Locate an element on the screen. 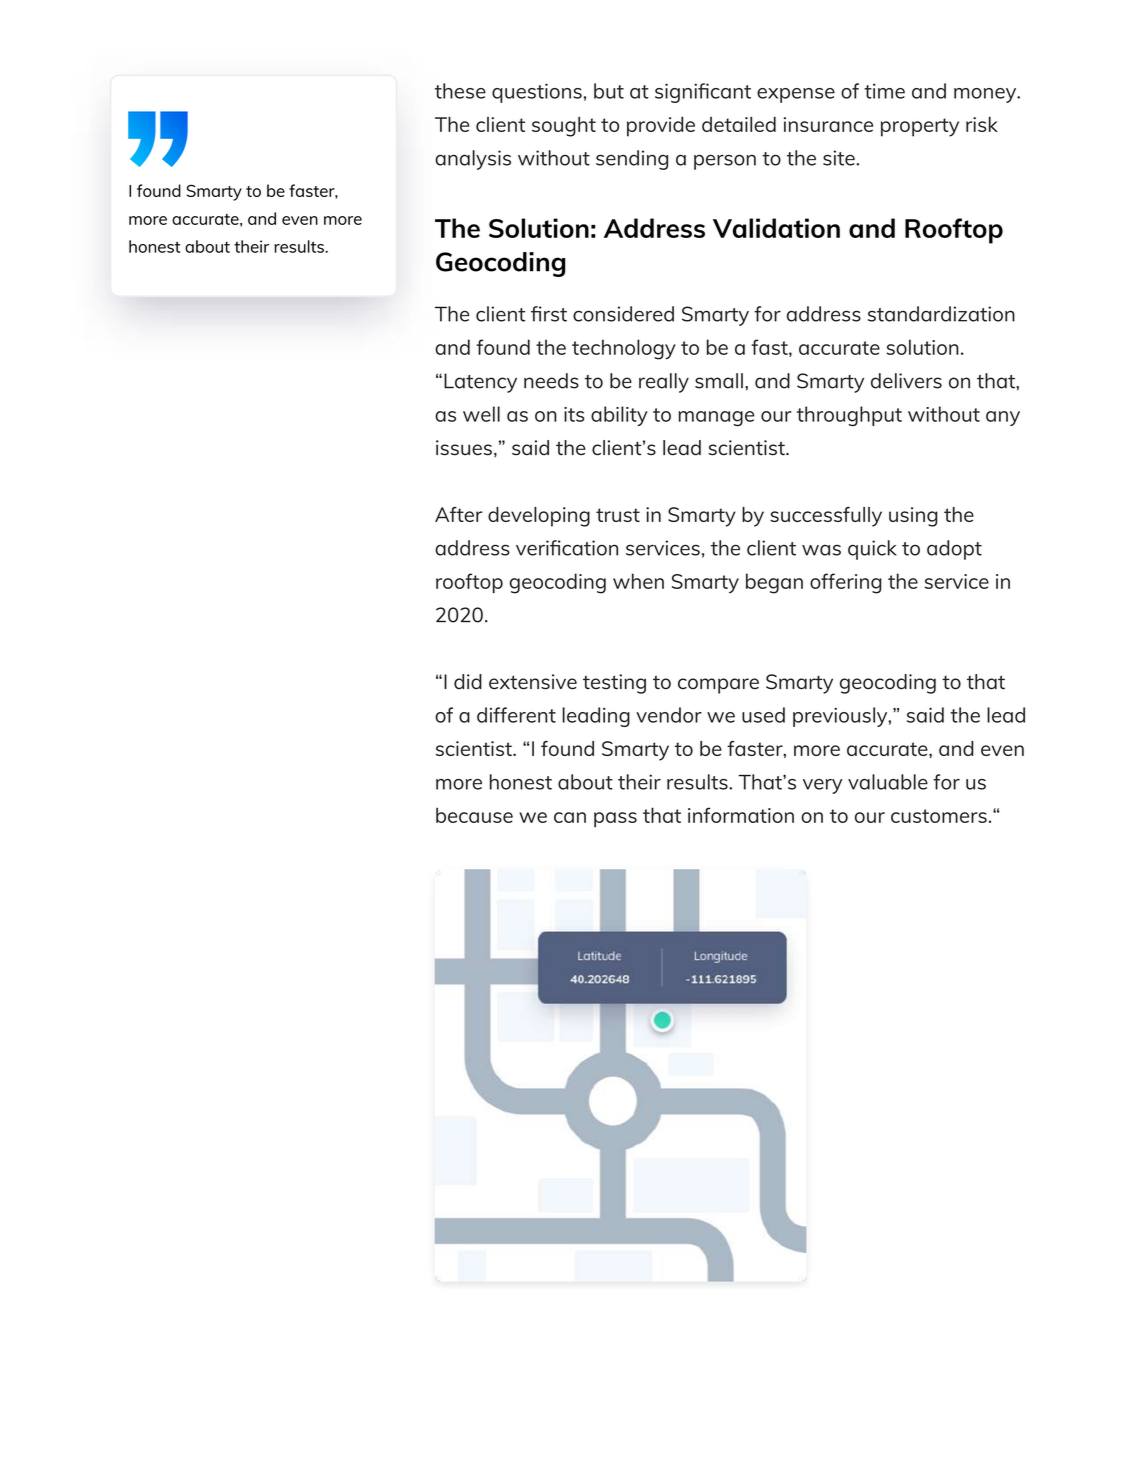 This screenshot has height=1471, width=1137. property is located at coordinates (920, 127).
